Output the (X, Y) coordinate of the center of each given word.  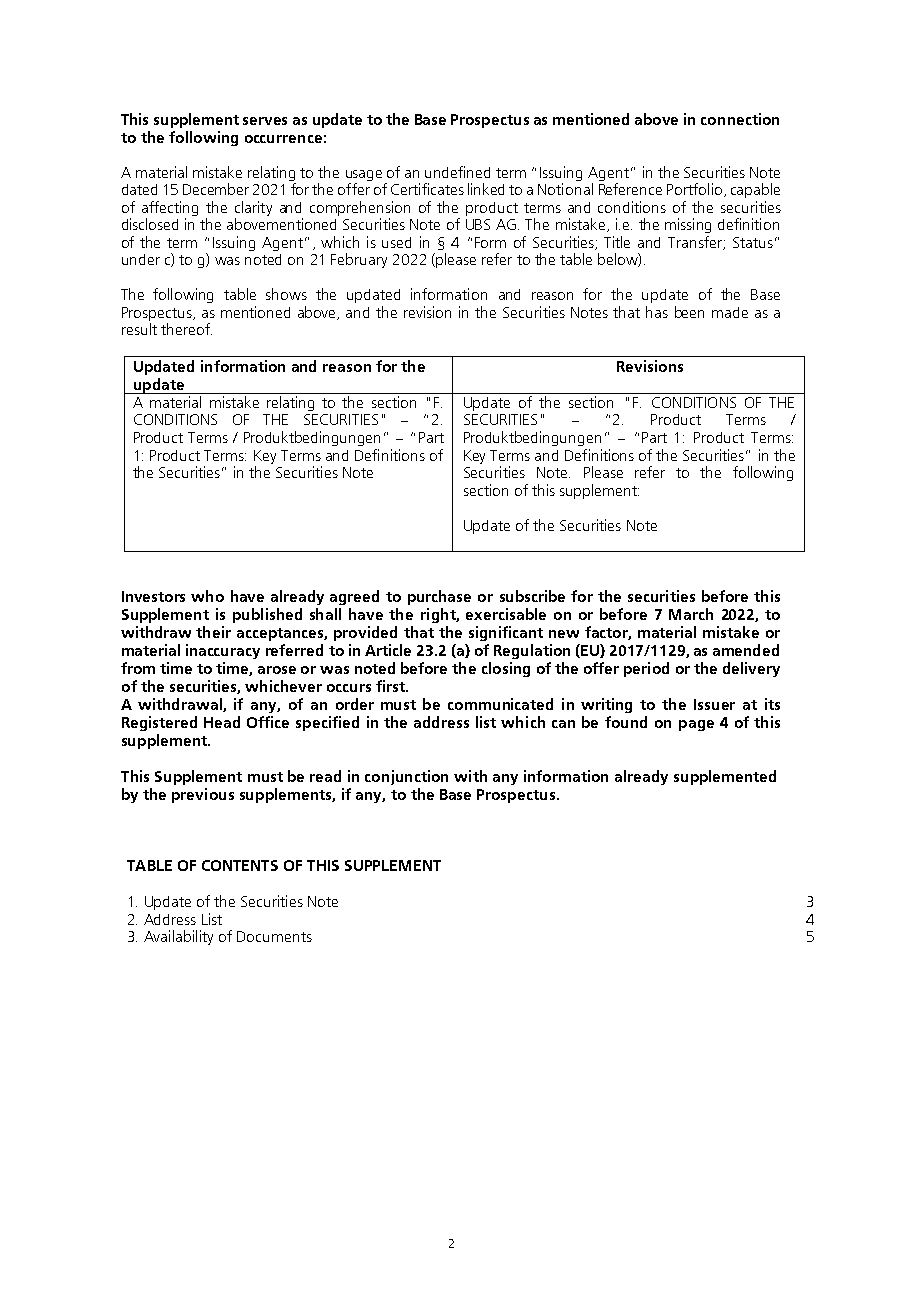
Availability (178, 937)
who (207, 596)
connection (740, 119)
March (691, 614)
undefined (457, 172)
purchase (439, 597)
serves (265, 121)
